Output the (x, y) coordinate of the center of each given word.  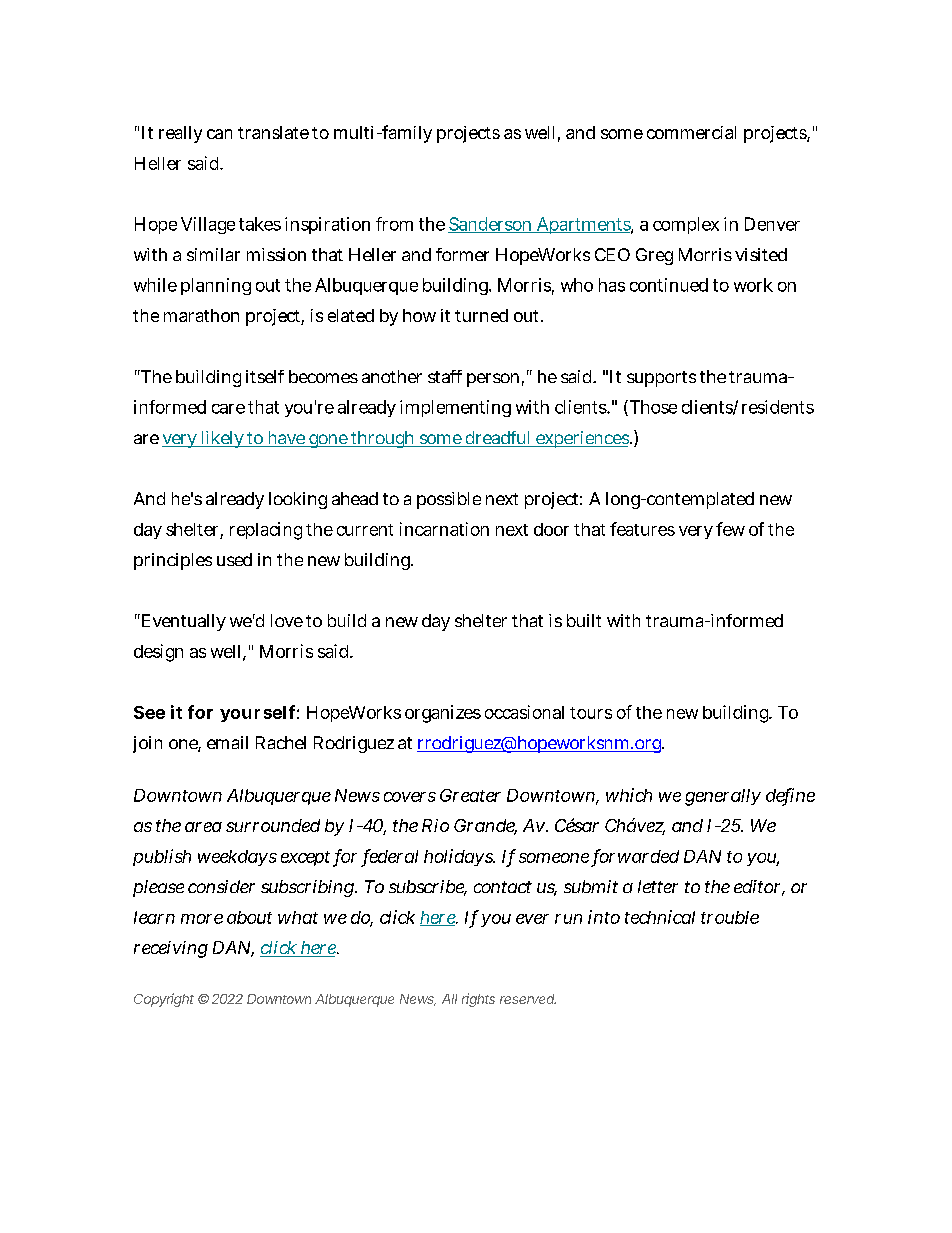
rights (478, 1000)
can (219, 134)
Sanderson (490, 225)
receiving (171, 949)
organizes (443, 714)
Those (652, 408)
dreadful (498, 439)
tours (591, 713)
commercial (691, 132)
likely (221, 439)
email (227, 742)
